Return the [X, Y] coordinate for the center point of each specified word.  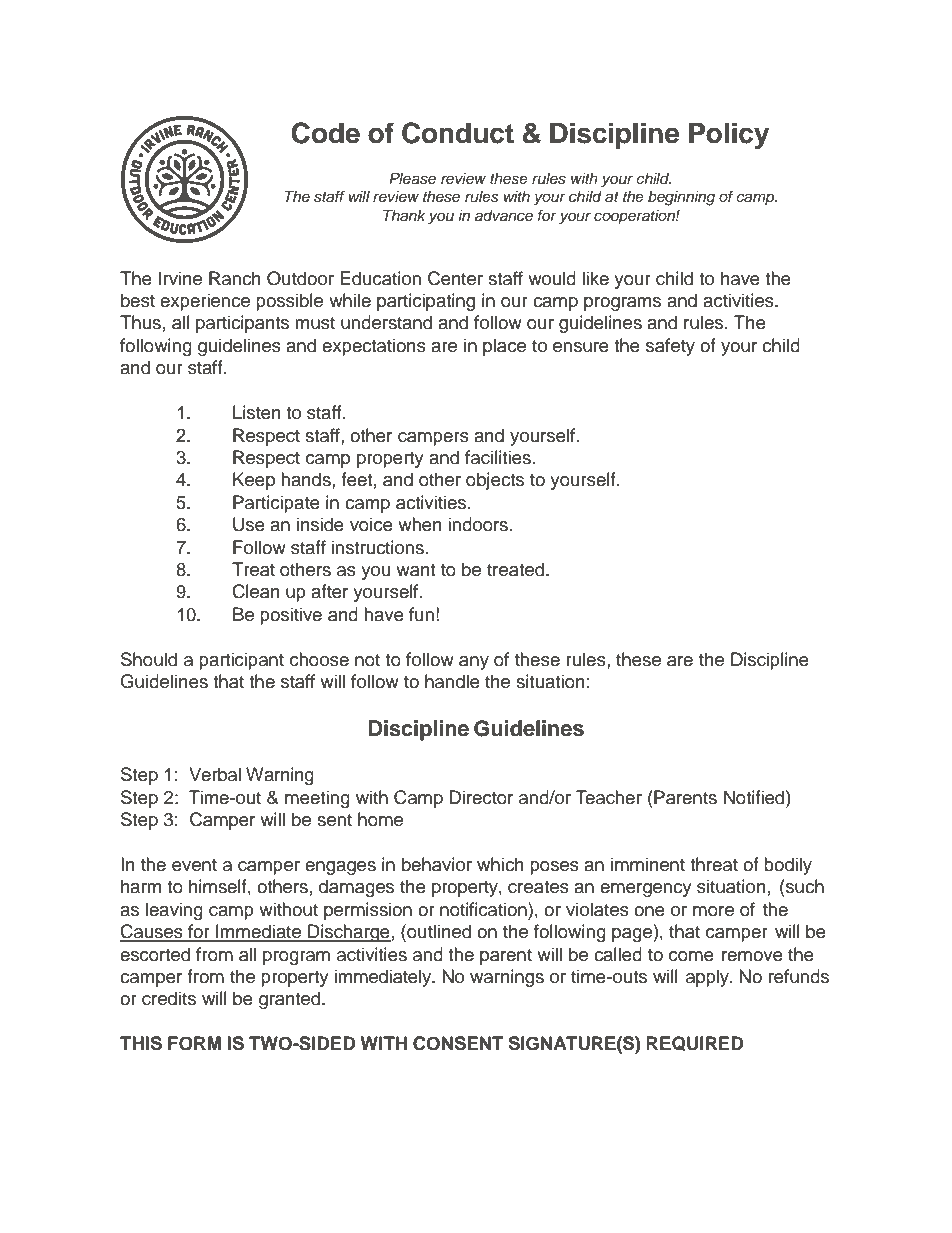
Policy [729, 135]
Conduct [458, 133]
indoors [478, 524]
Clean [256, 591]
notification [484, 909]
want [415, 570]
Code [326, 133]
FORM [194, 1043]
